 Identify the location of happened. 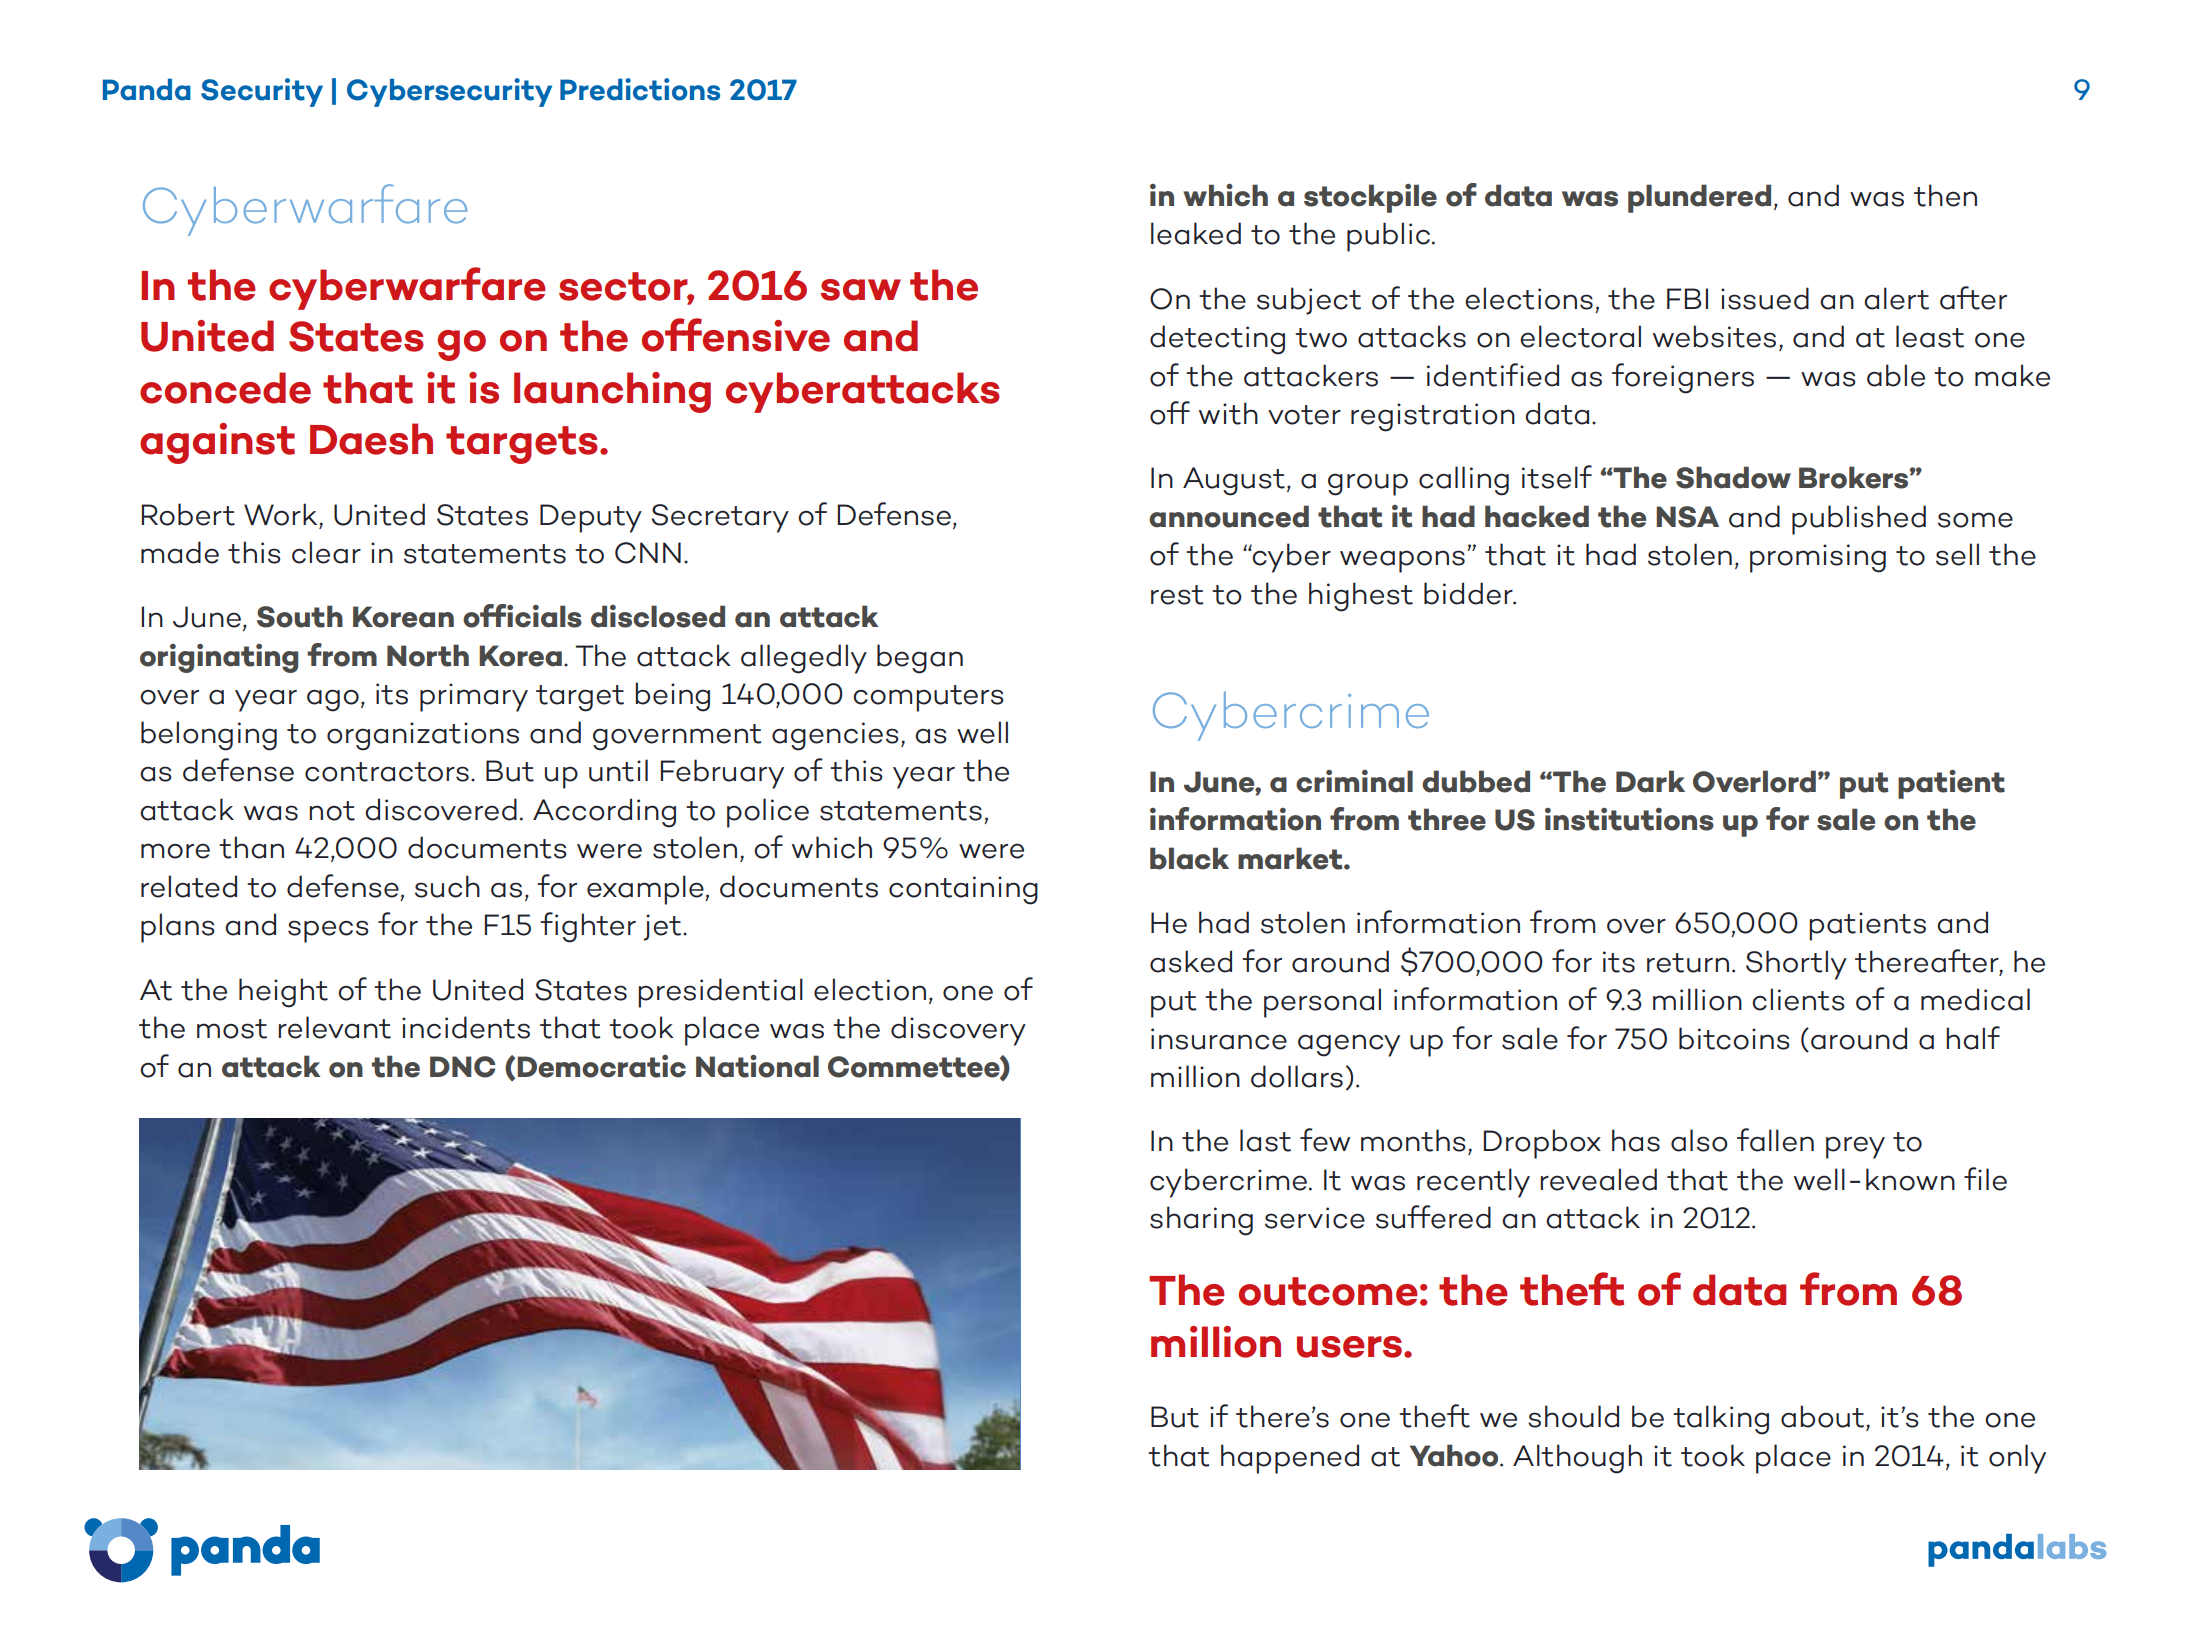
(1290, 1459).
